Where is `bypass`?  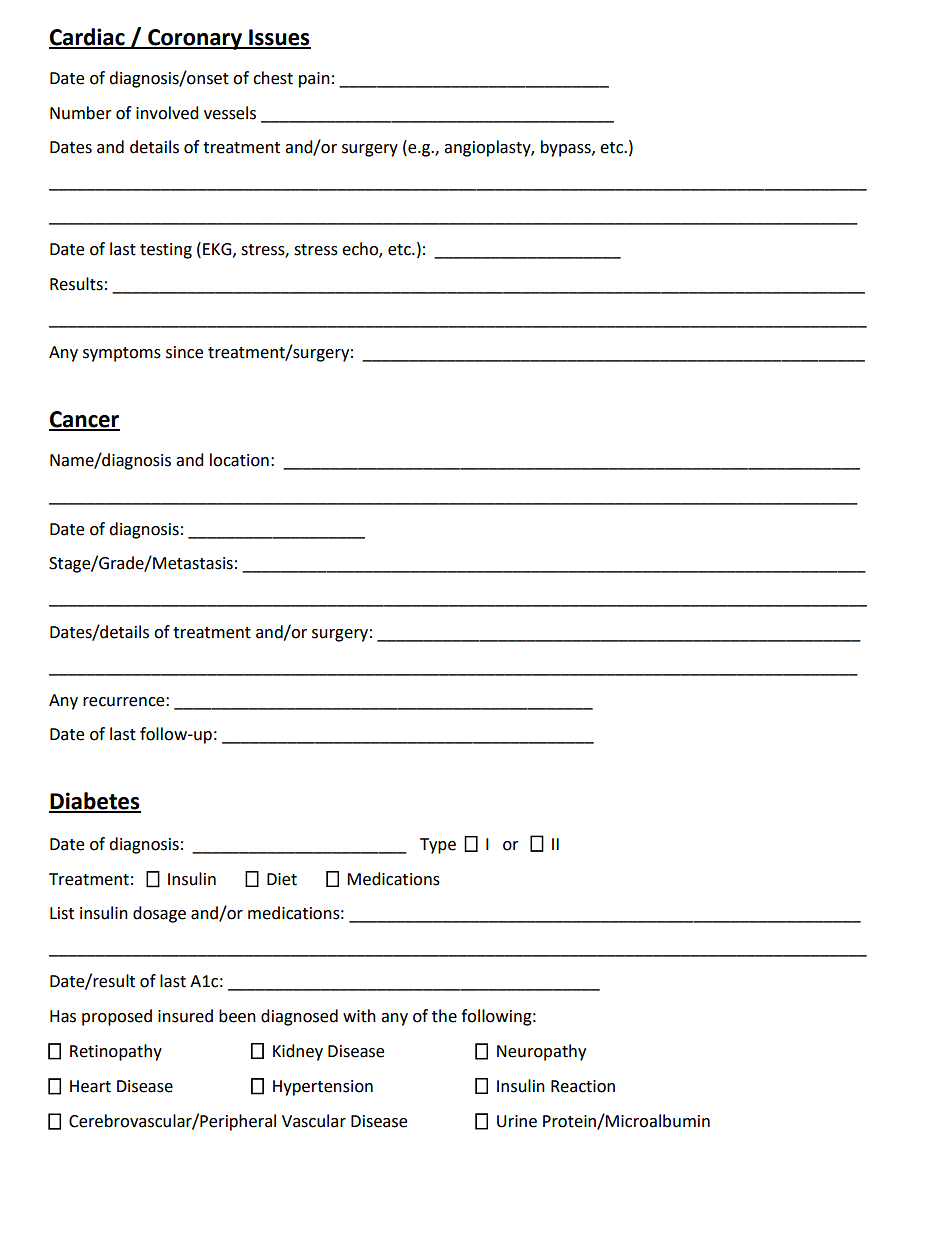 bypass is located at coordinates (567, 148).
